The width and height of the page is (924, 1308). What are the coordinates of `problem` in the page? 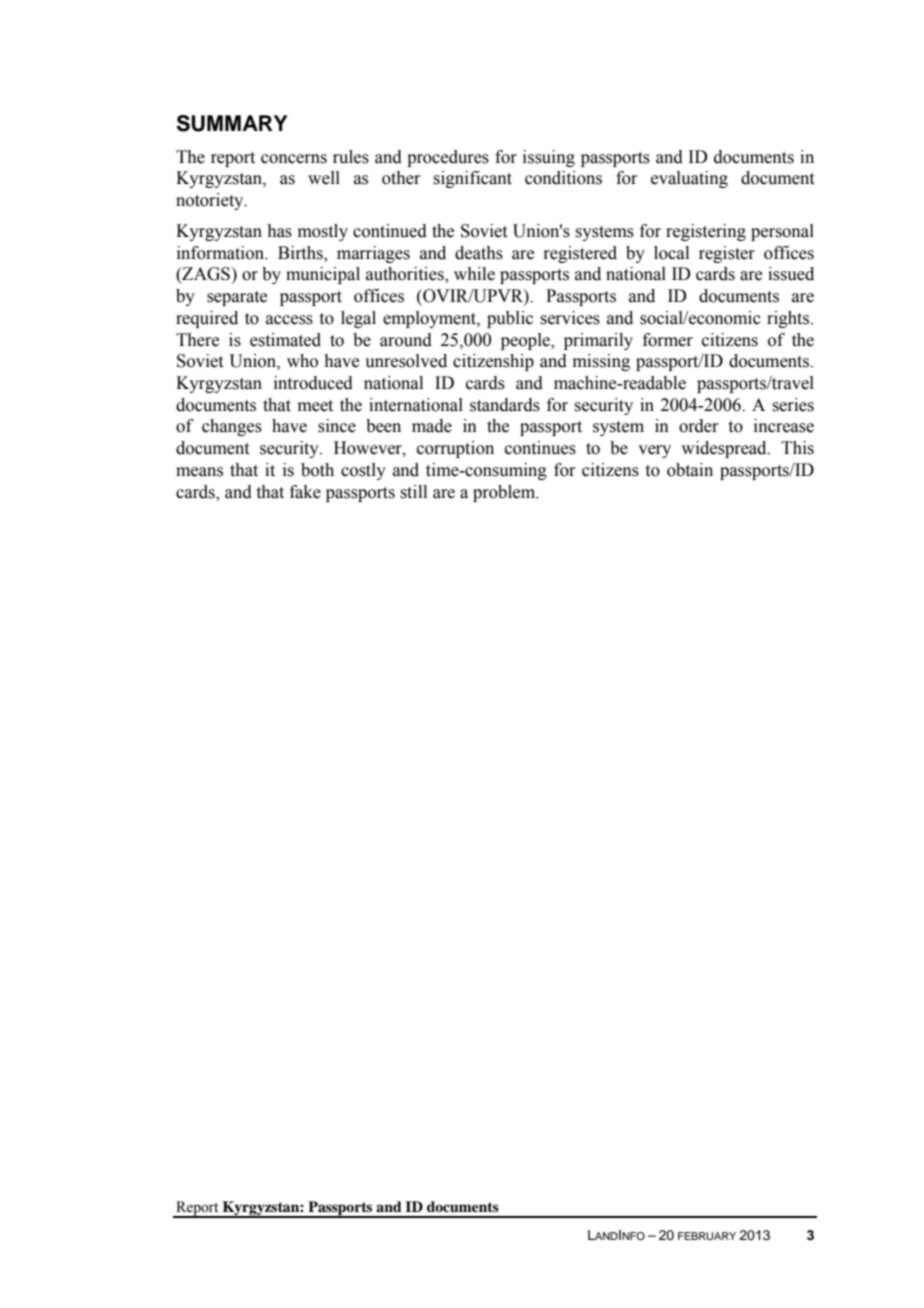 It's located at (505, 493).
